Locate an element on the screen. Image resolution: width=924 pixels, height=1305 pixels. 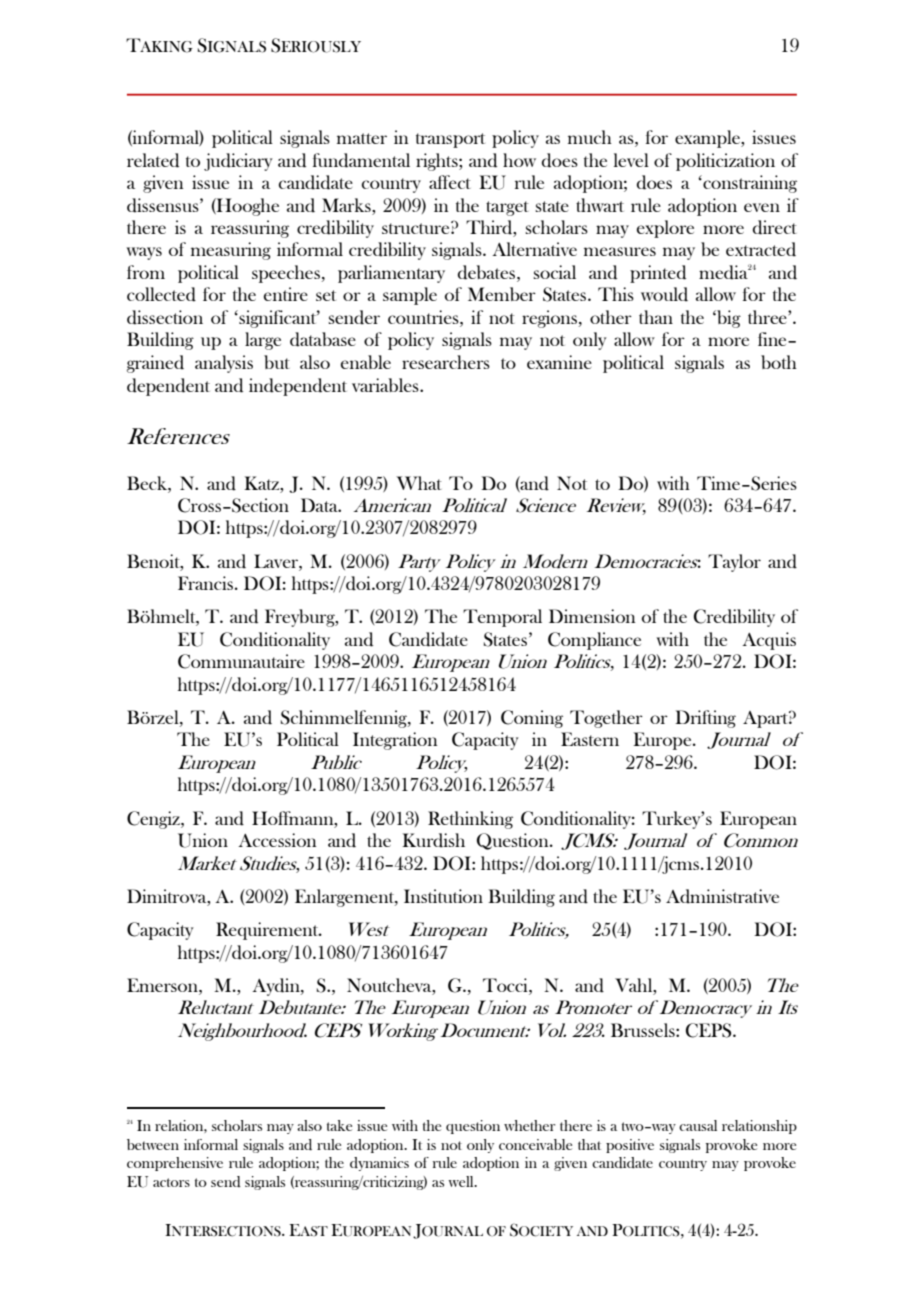
Administrative is located at coordinates (722, 896).
